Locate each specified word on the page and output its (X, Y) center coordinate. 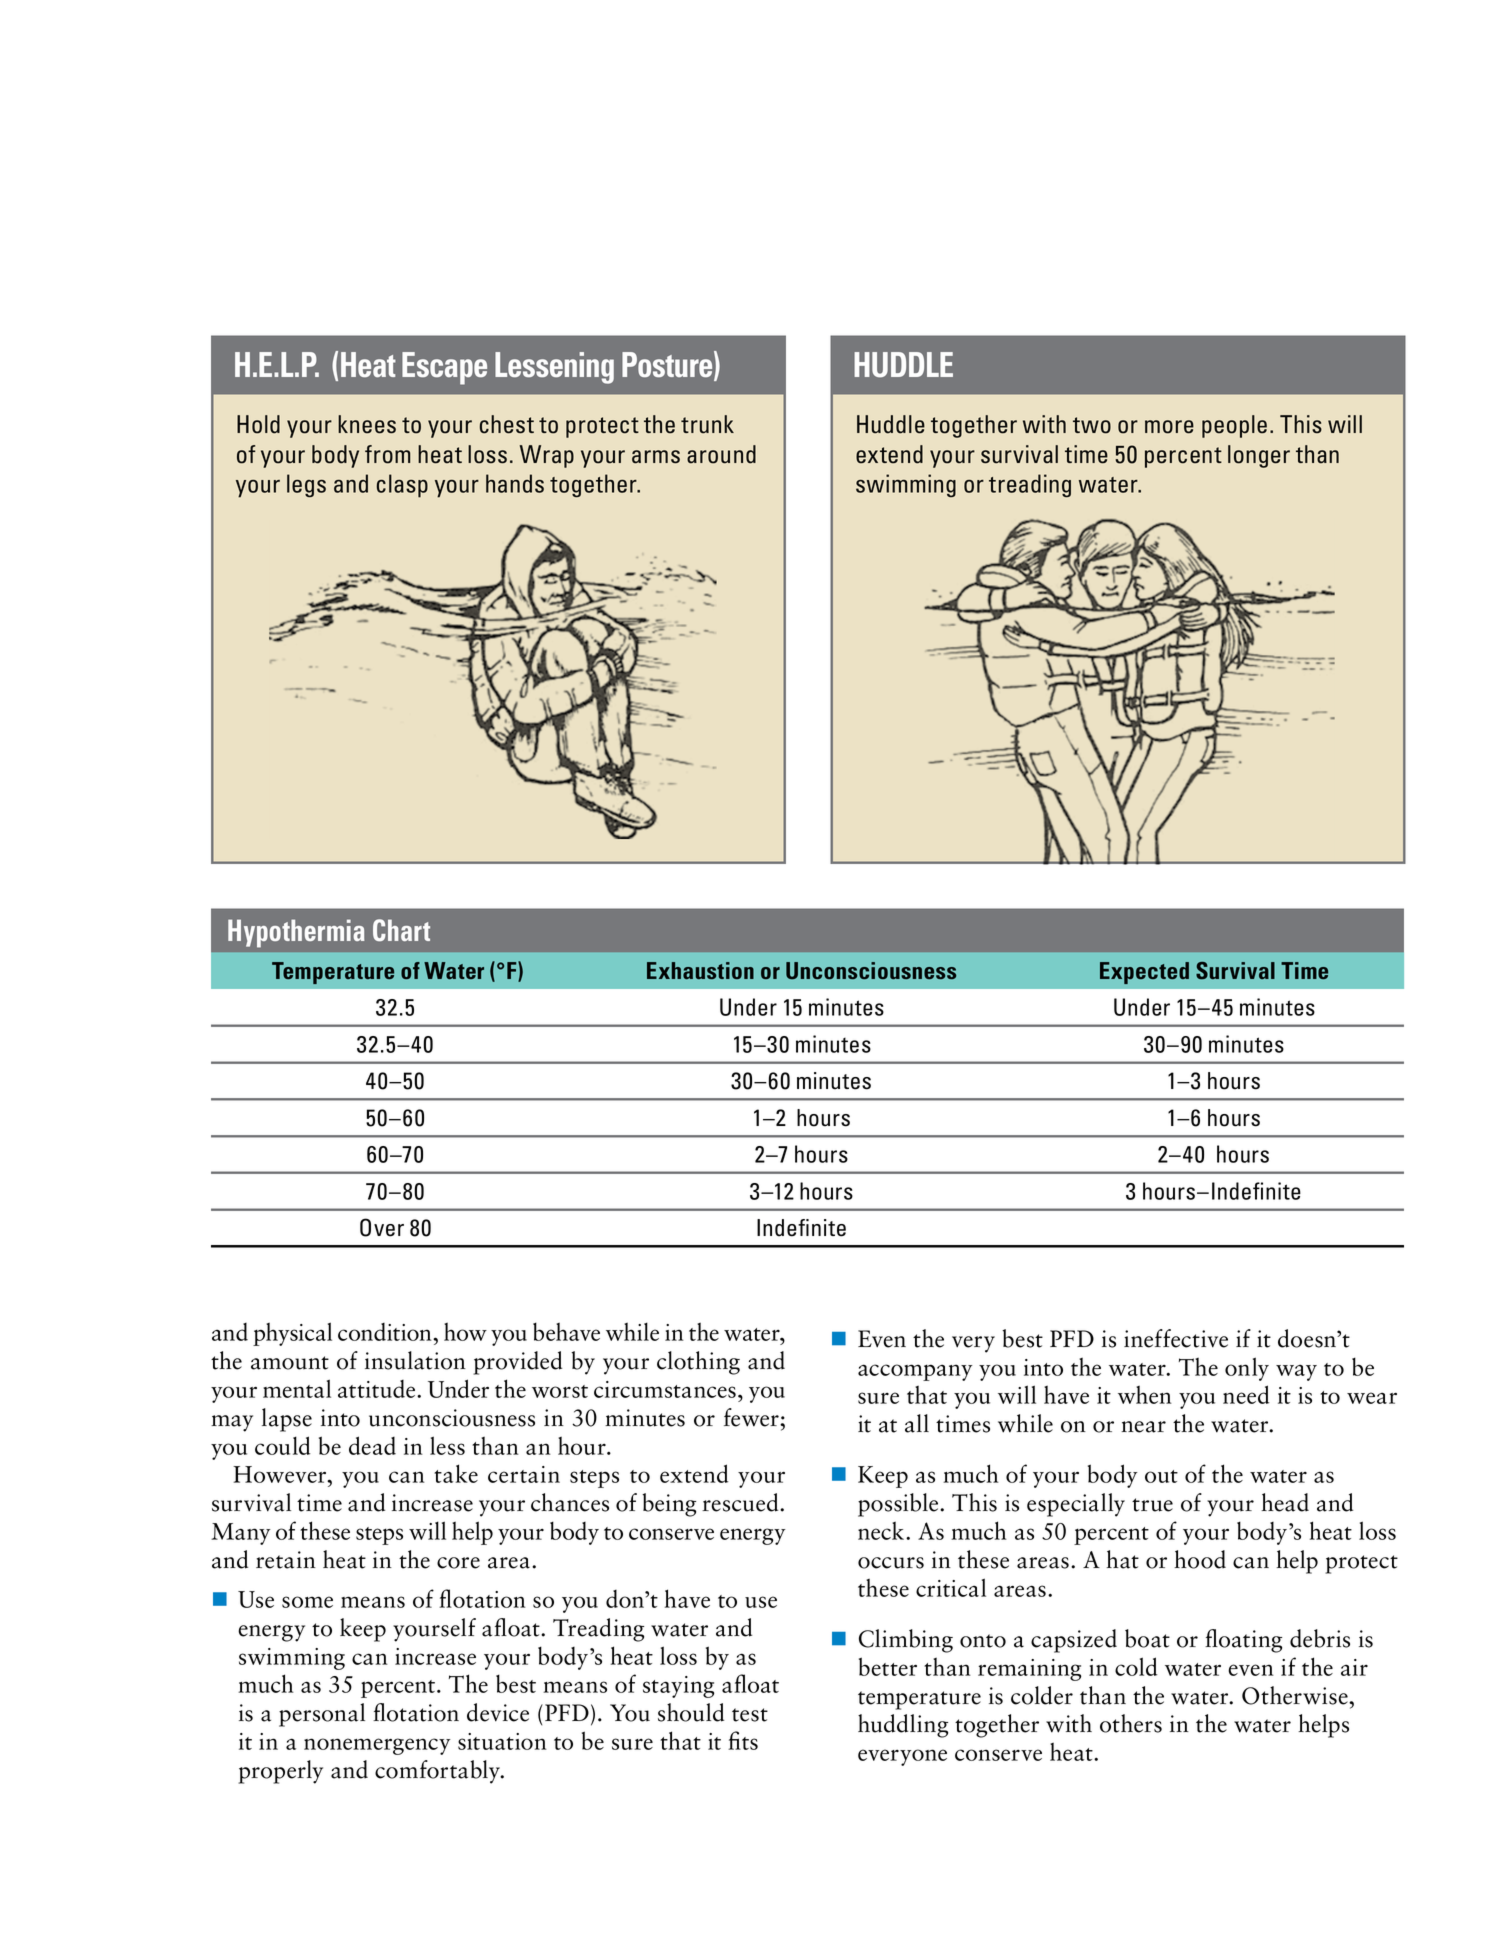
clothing (698, 1363)
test (750, 1715)
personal (322, 1715)
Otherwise (1296, 1695)
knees (367, 424)
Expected (1144, 973)
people (1234, 426)
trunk (707, 424)
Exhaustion (700, 970)
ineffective (1176, 1338)
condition (386, 1332)
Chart (401, 930)
